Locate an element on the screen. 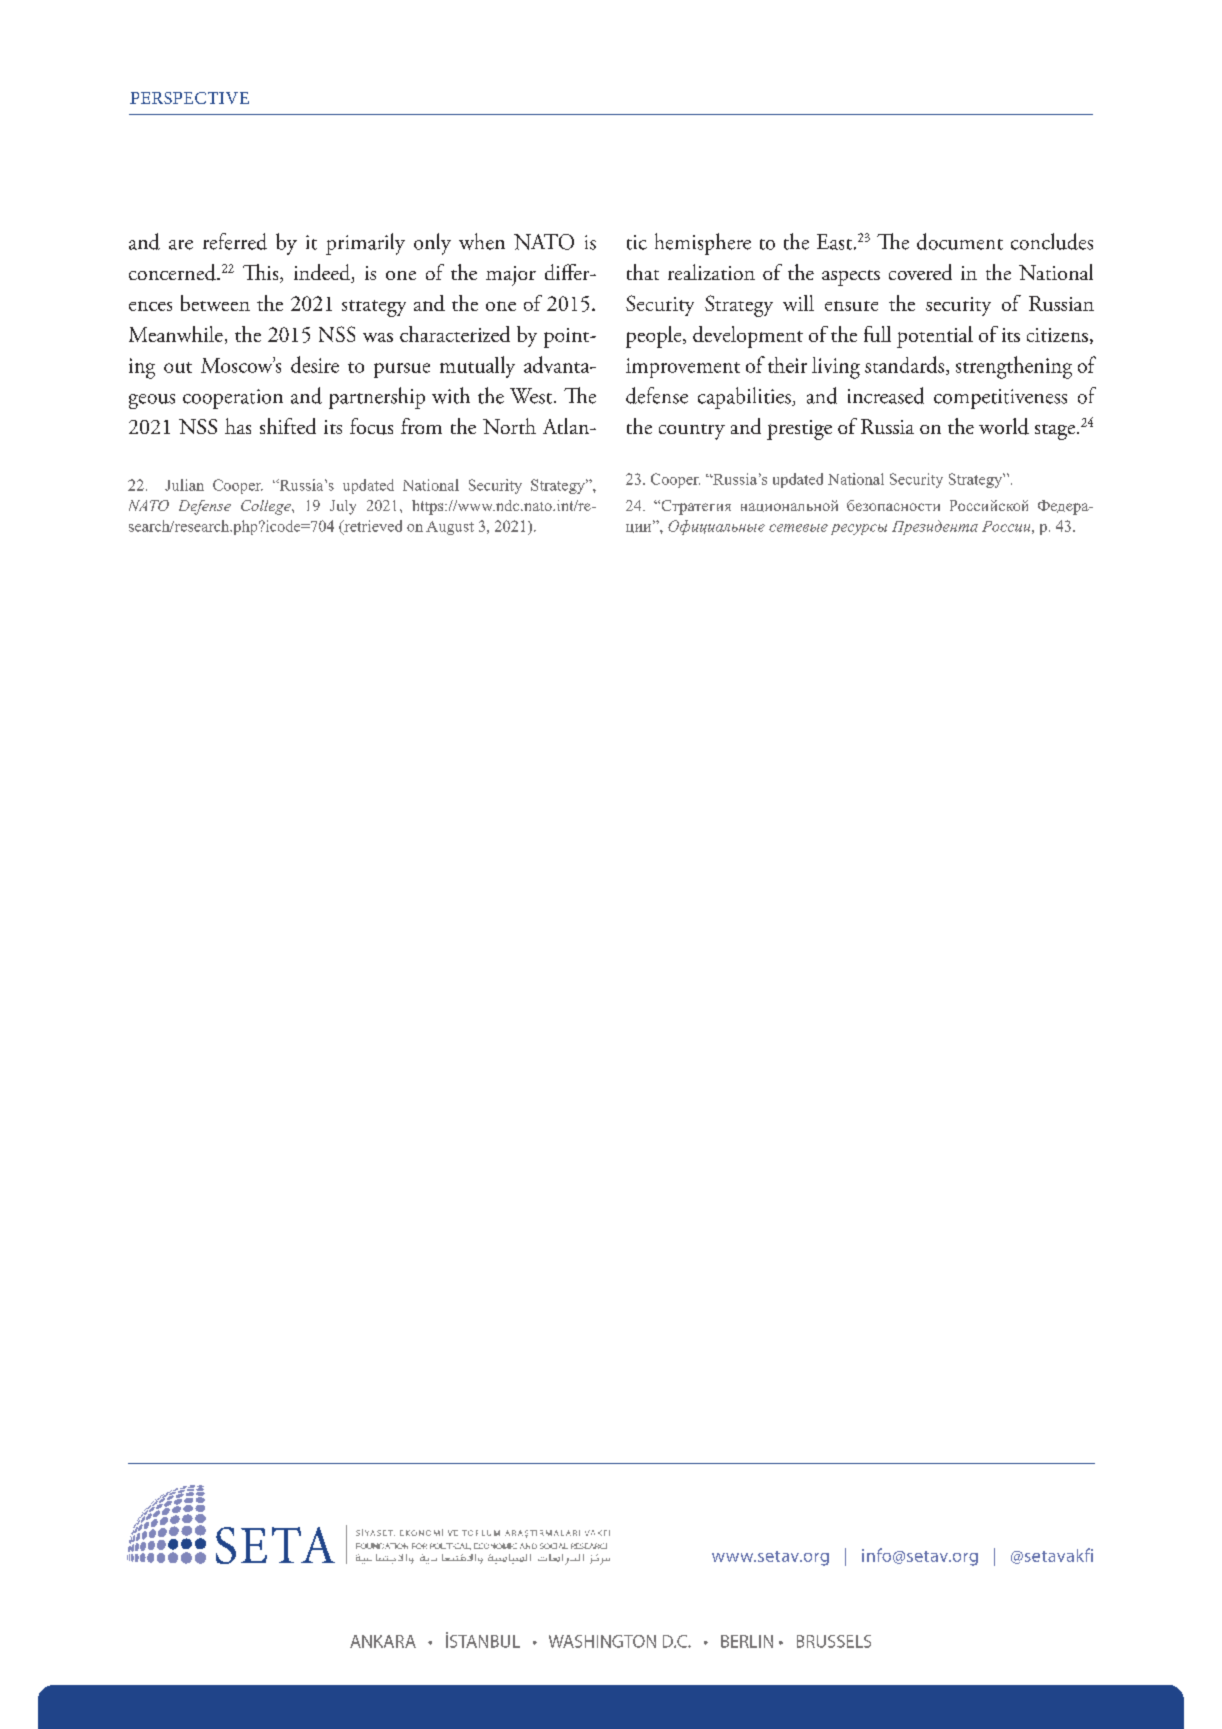 Image resolution: width=1222 pixels, height=1729 pixels. document is located at coordinates (960, 241).
